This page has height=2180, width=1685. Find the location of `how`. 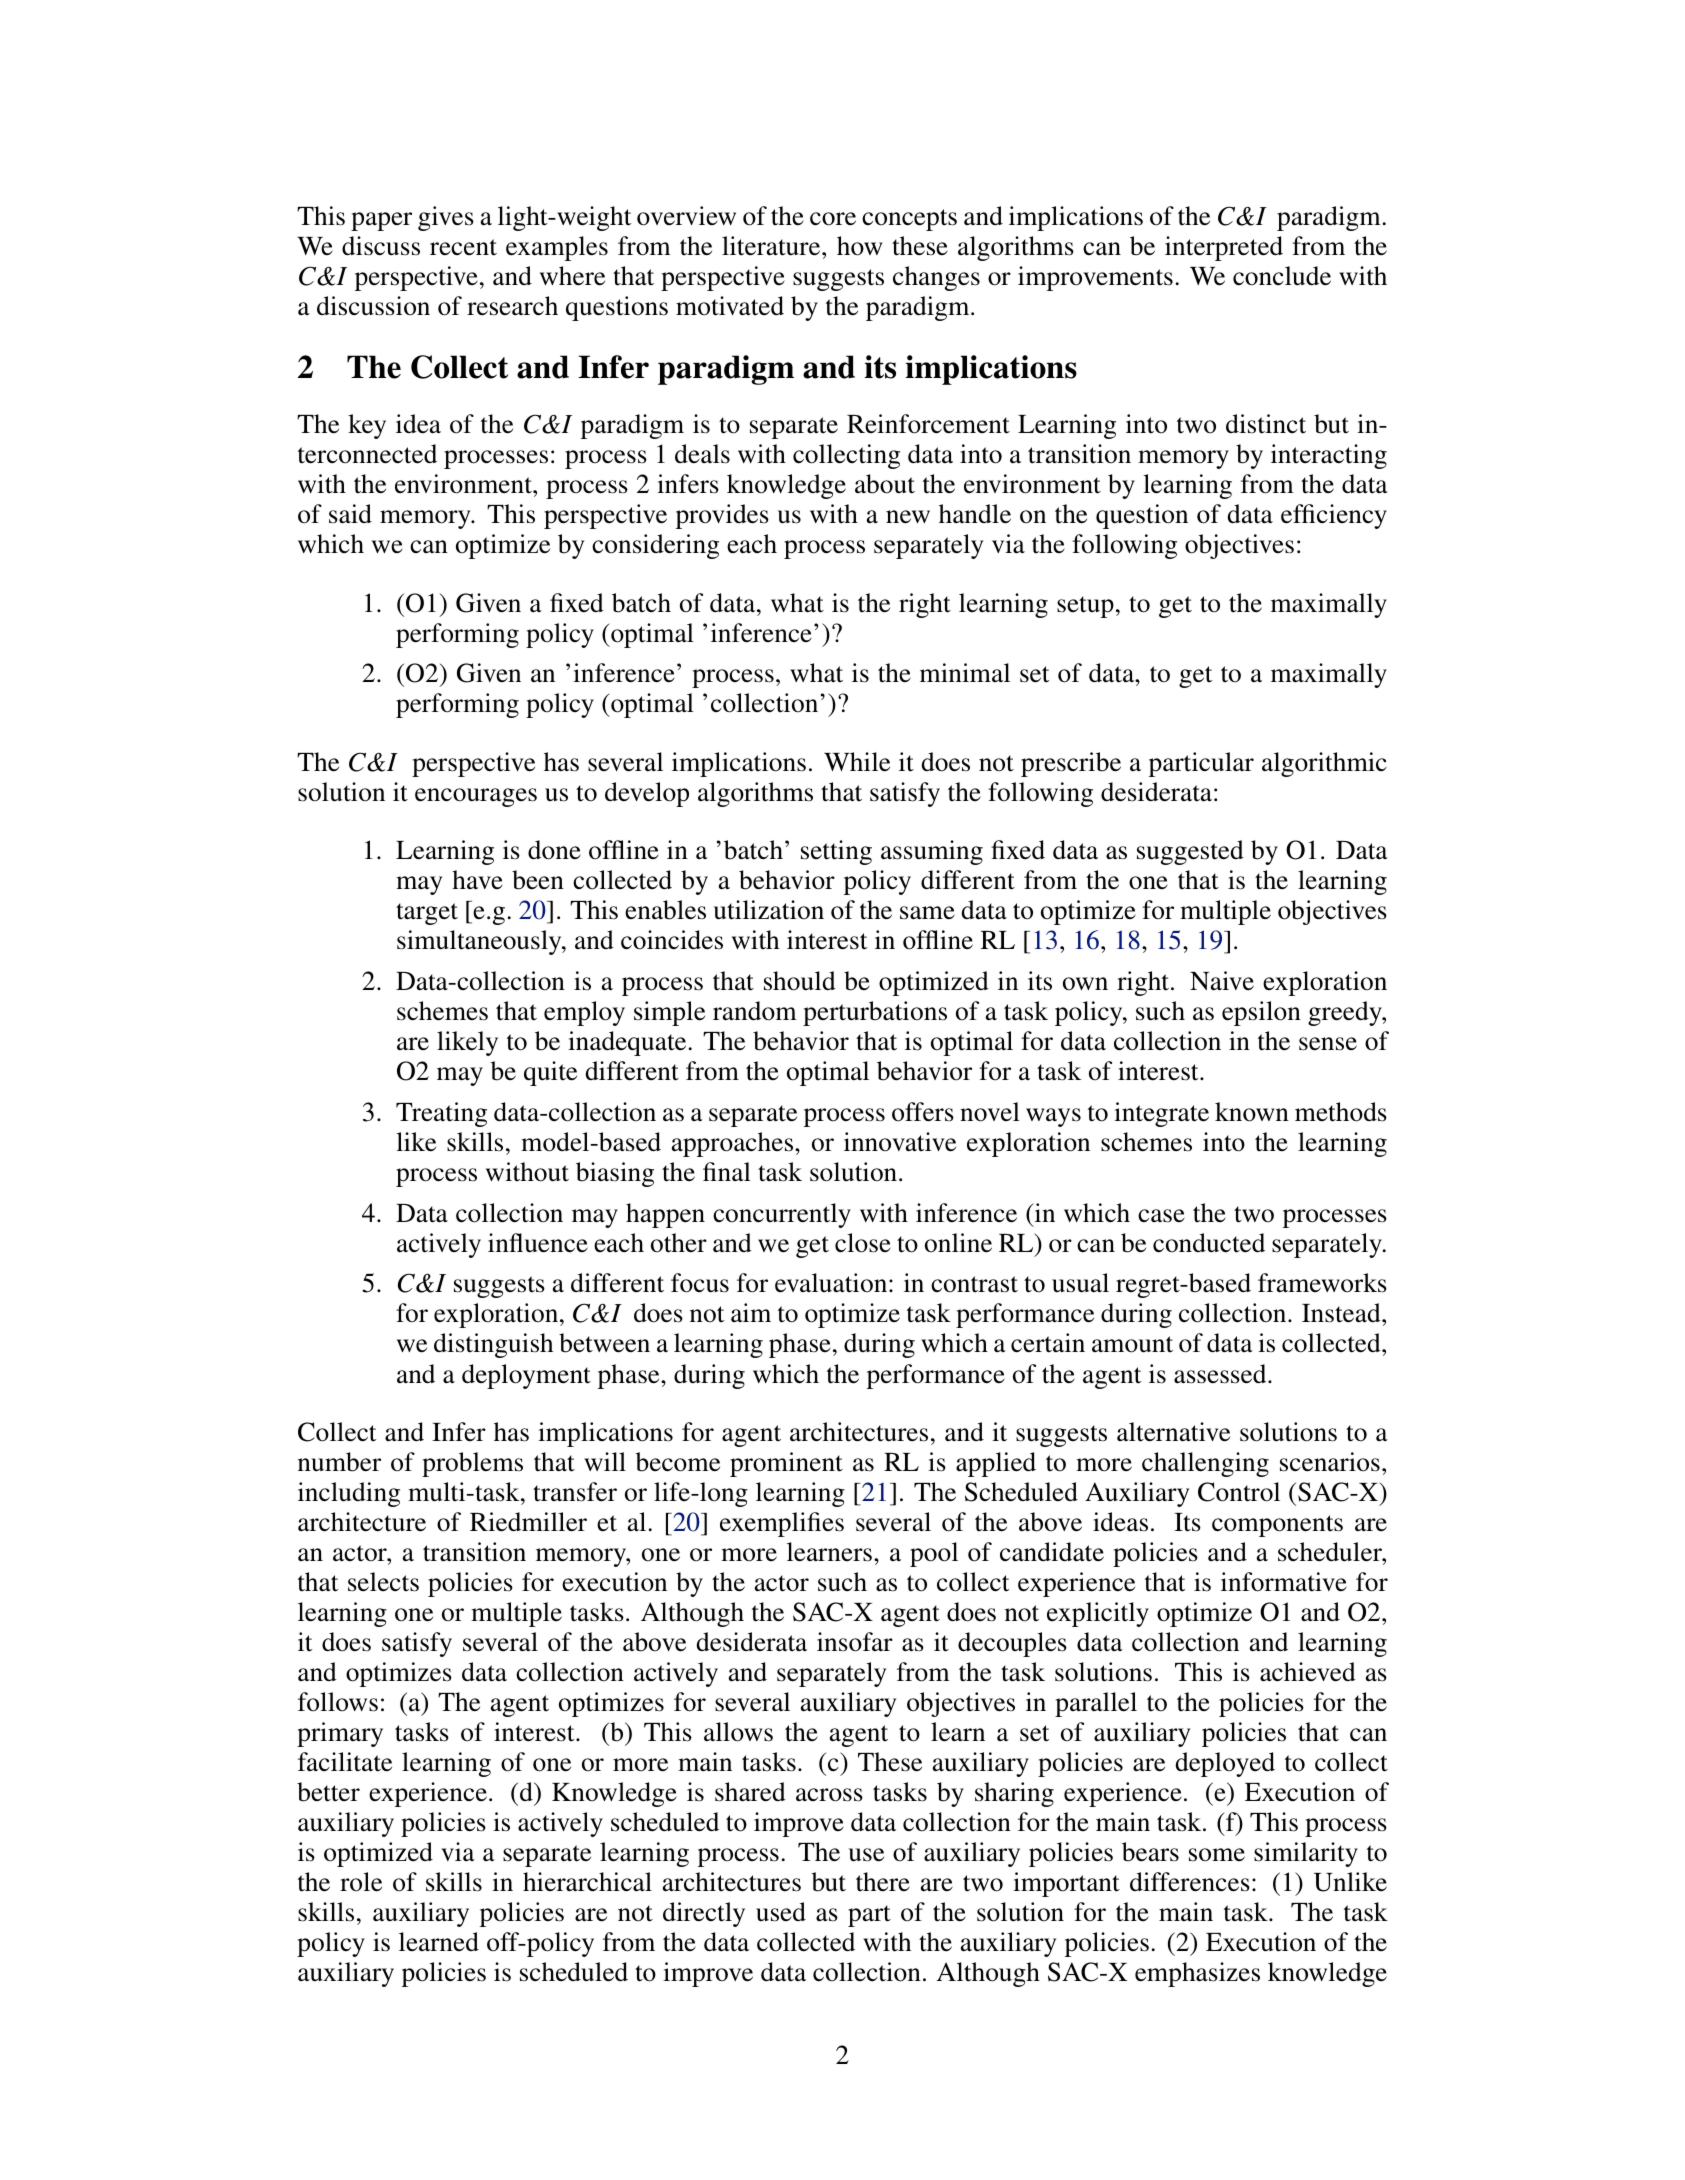

how is located at coordinates (859, 246).
